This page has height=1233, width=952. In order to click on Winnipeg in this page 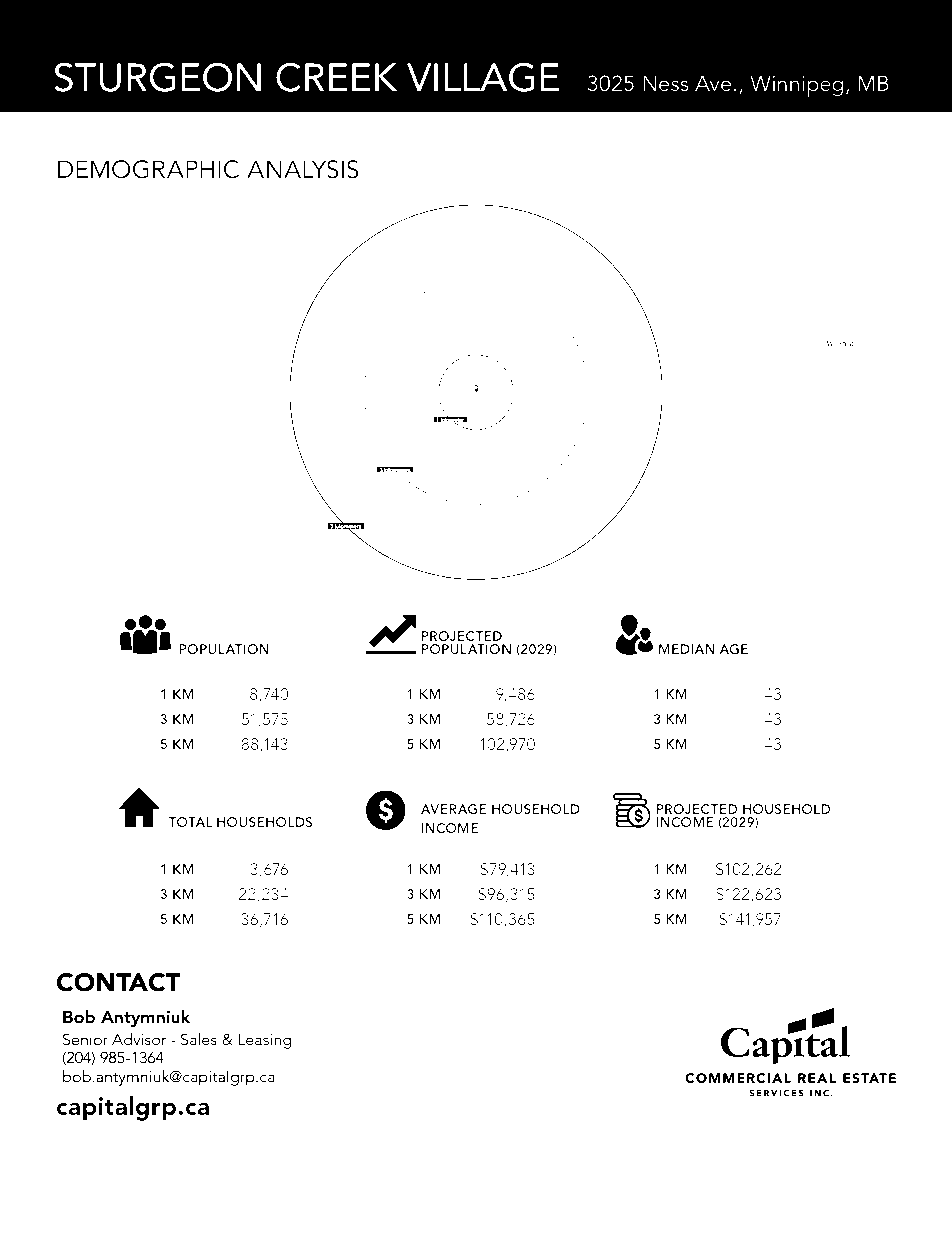, I will do `click(796, 86)`.
